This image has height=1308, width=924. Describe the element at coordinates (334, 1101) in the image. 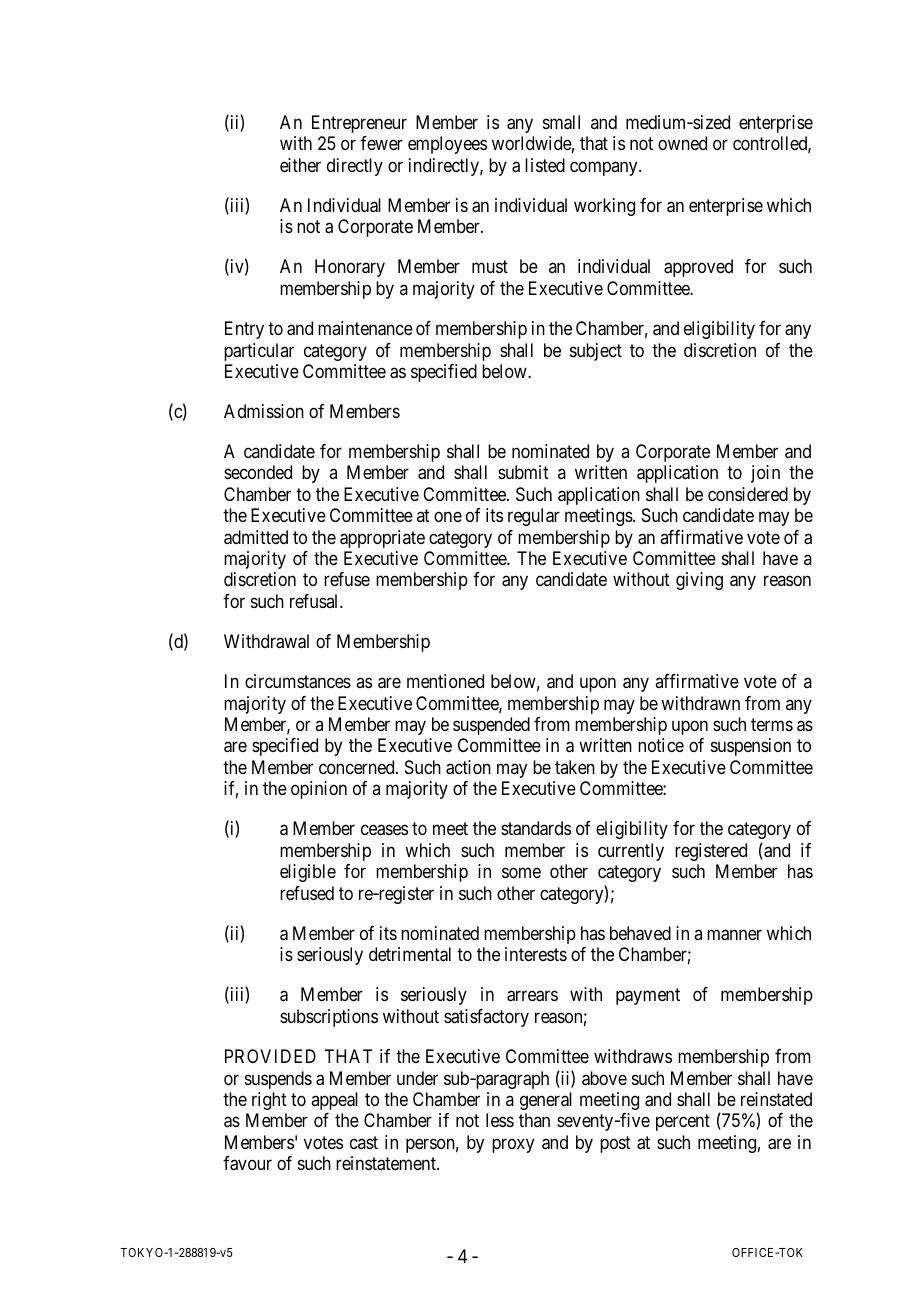

I see `appeal` at that location.
